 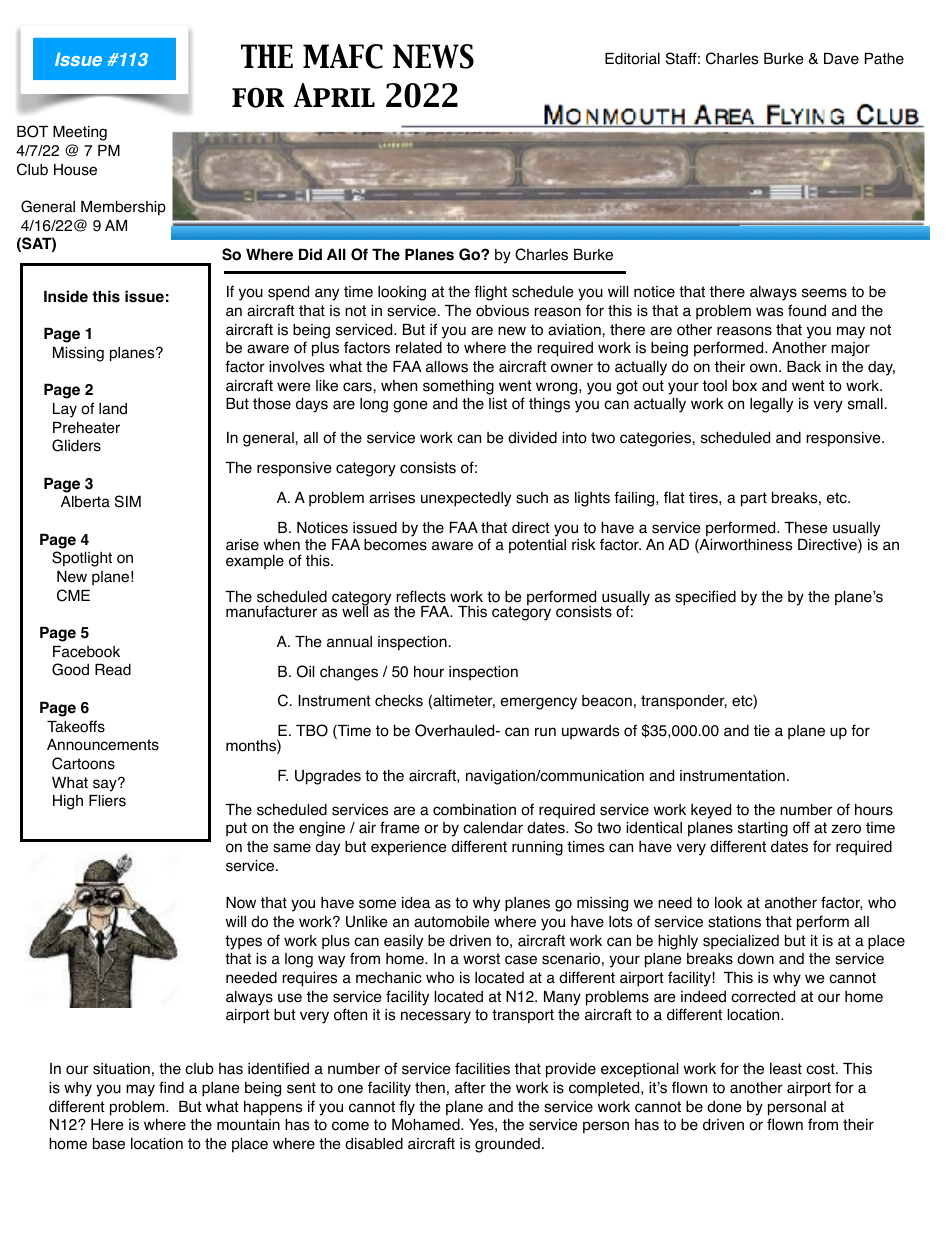 I want to click on keyed, so click(x=711, y=811).
